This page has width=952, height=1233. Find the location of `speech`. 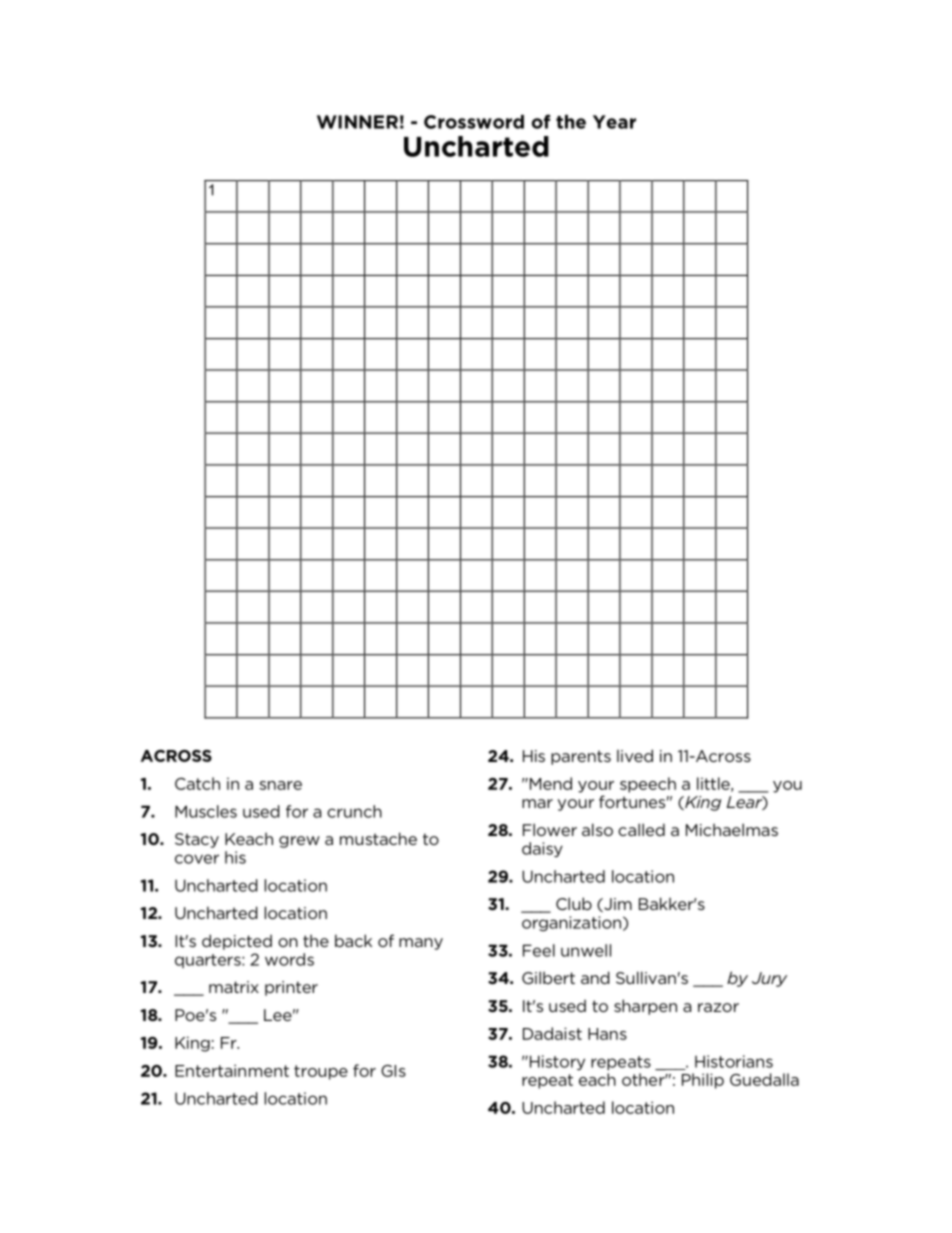

speech is located at coordinates (648, 785).
